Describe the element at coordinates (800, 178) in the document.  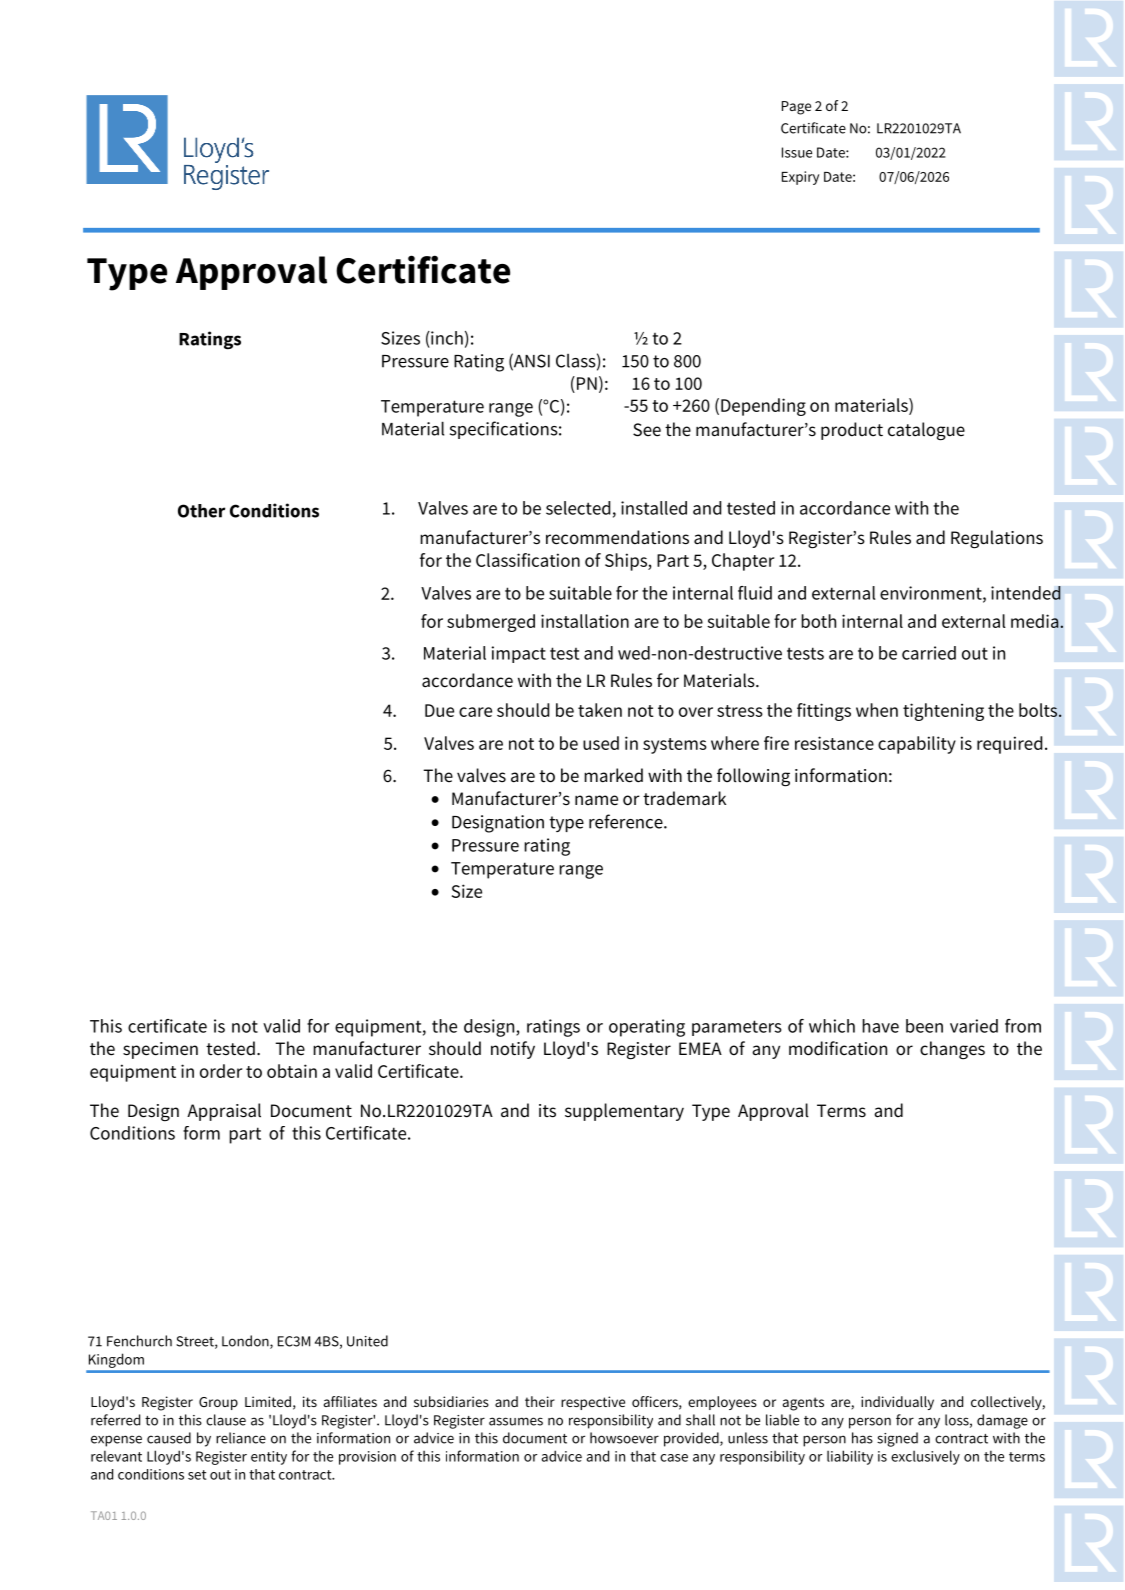
I see `Expiry` at that location.
